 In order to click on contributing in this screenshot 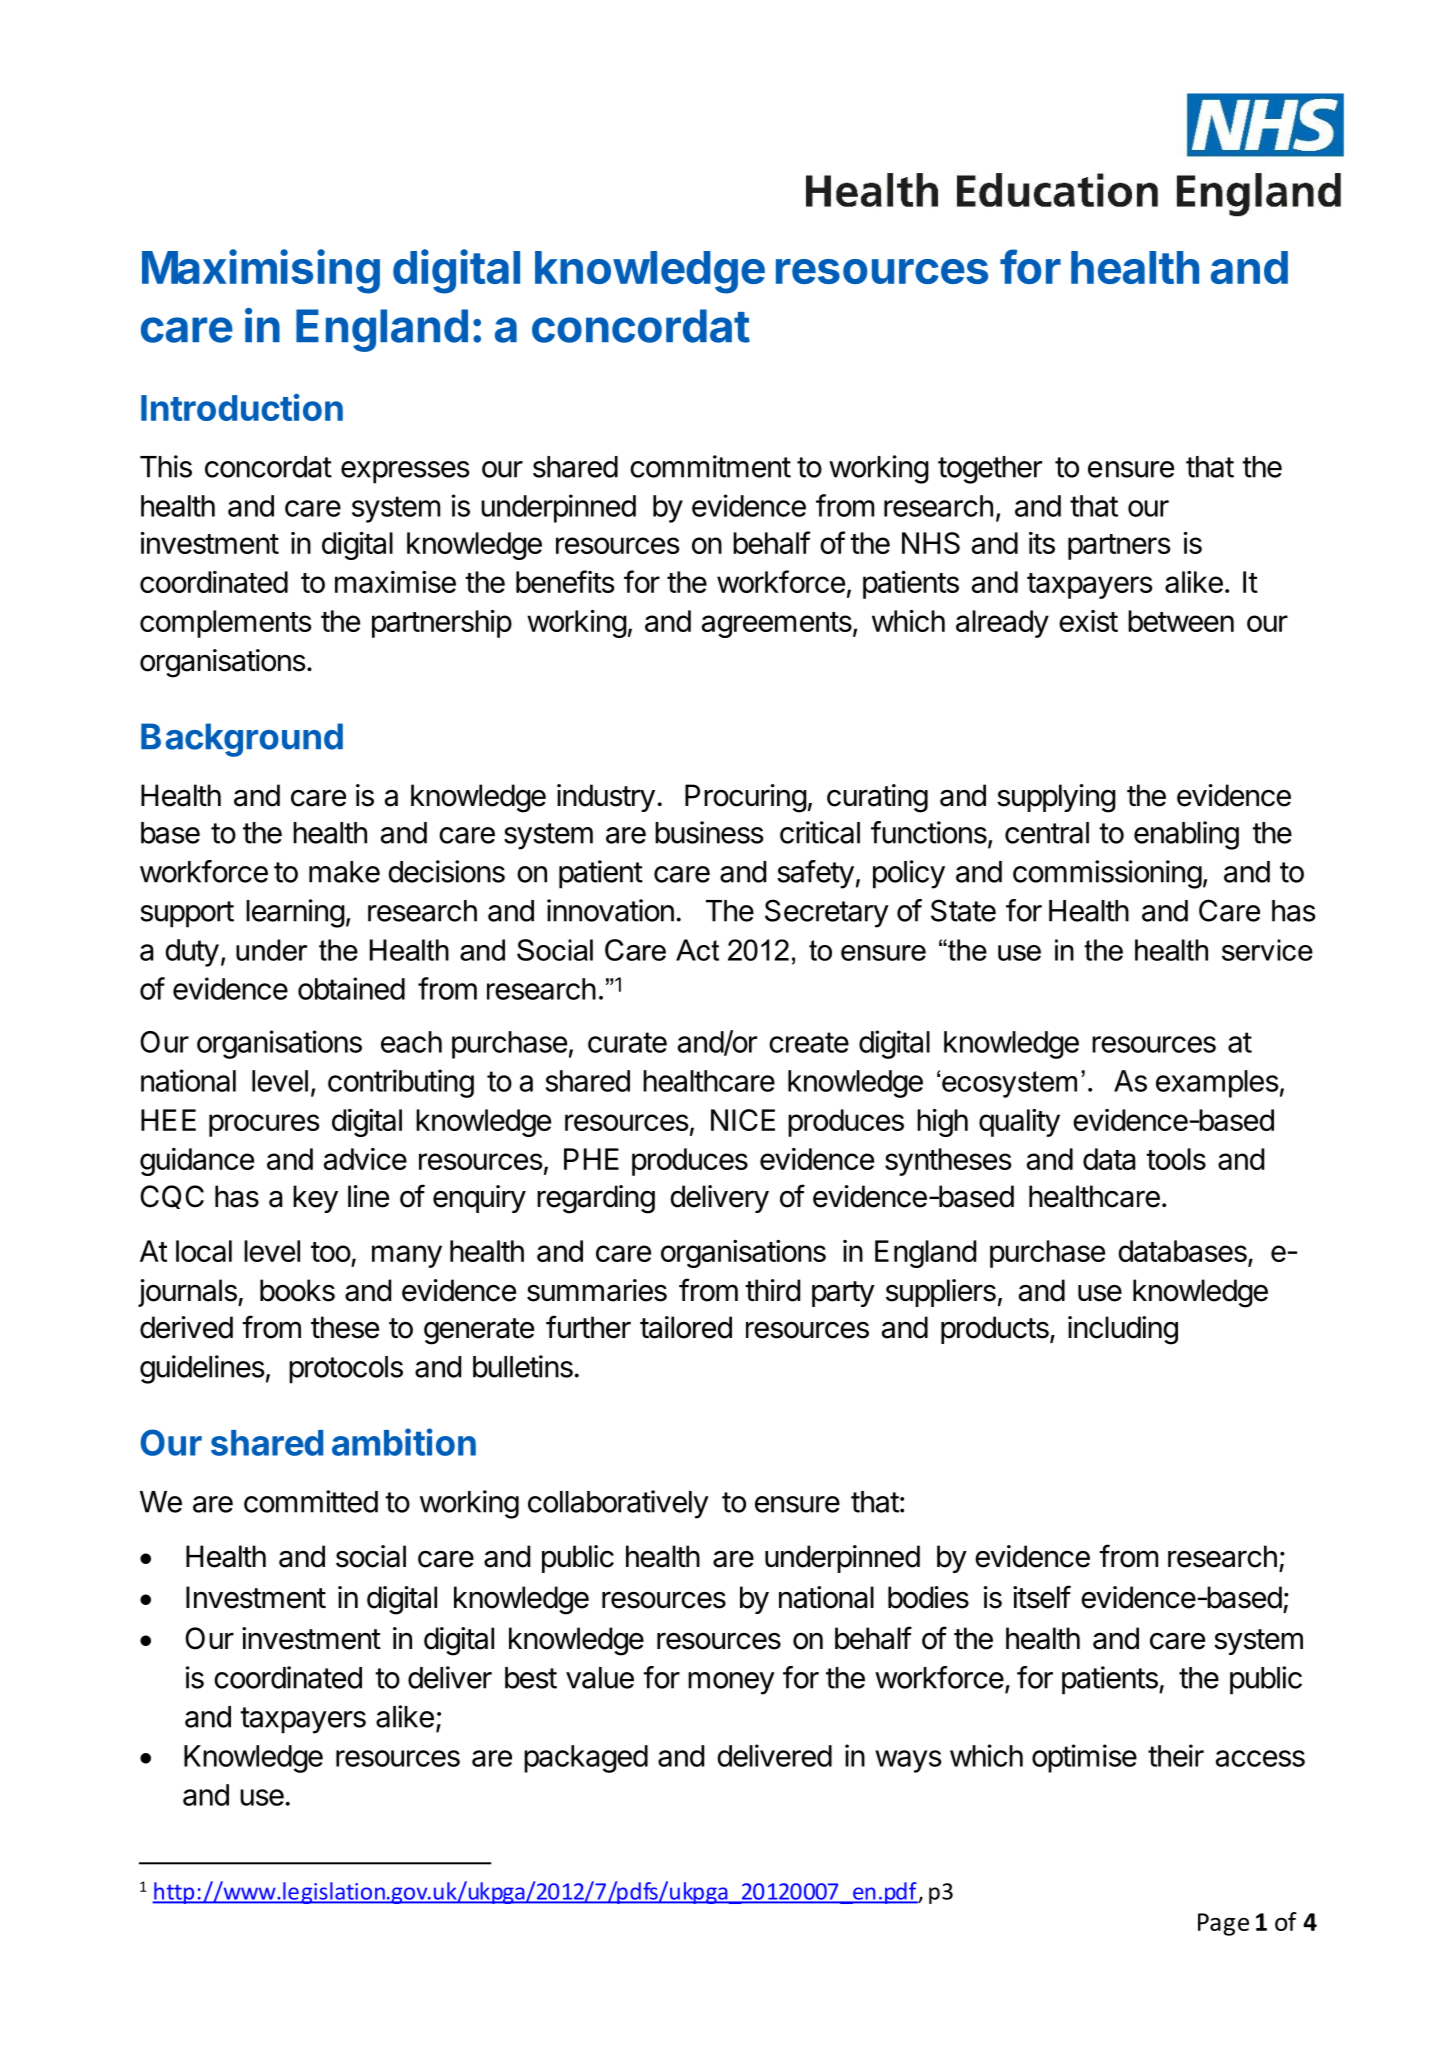, I will do `click(401, 1083)`.
